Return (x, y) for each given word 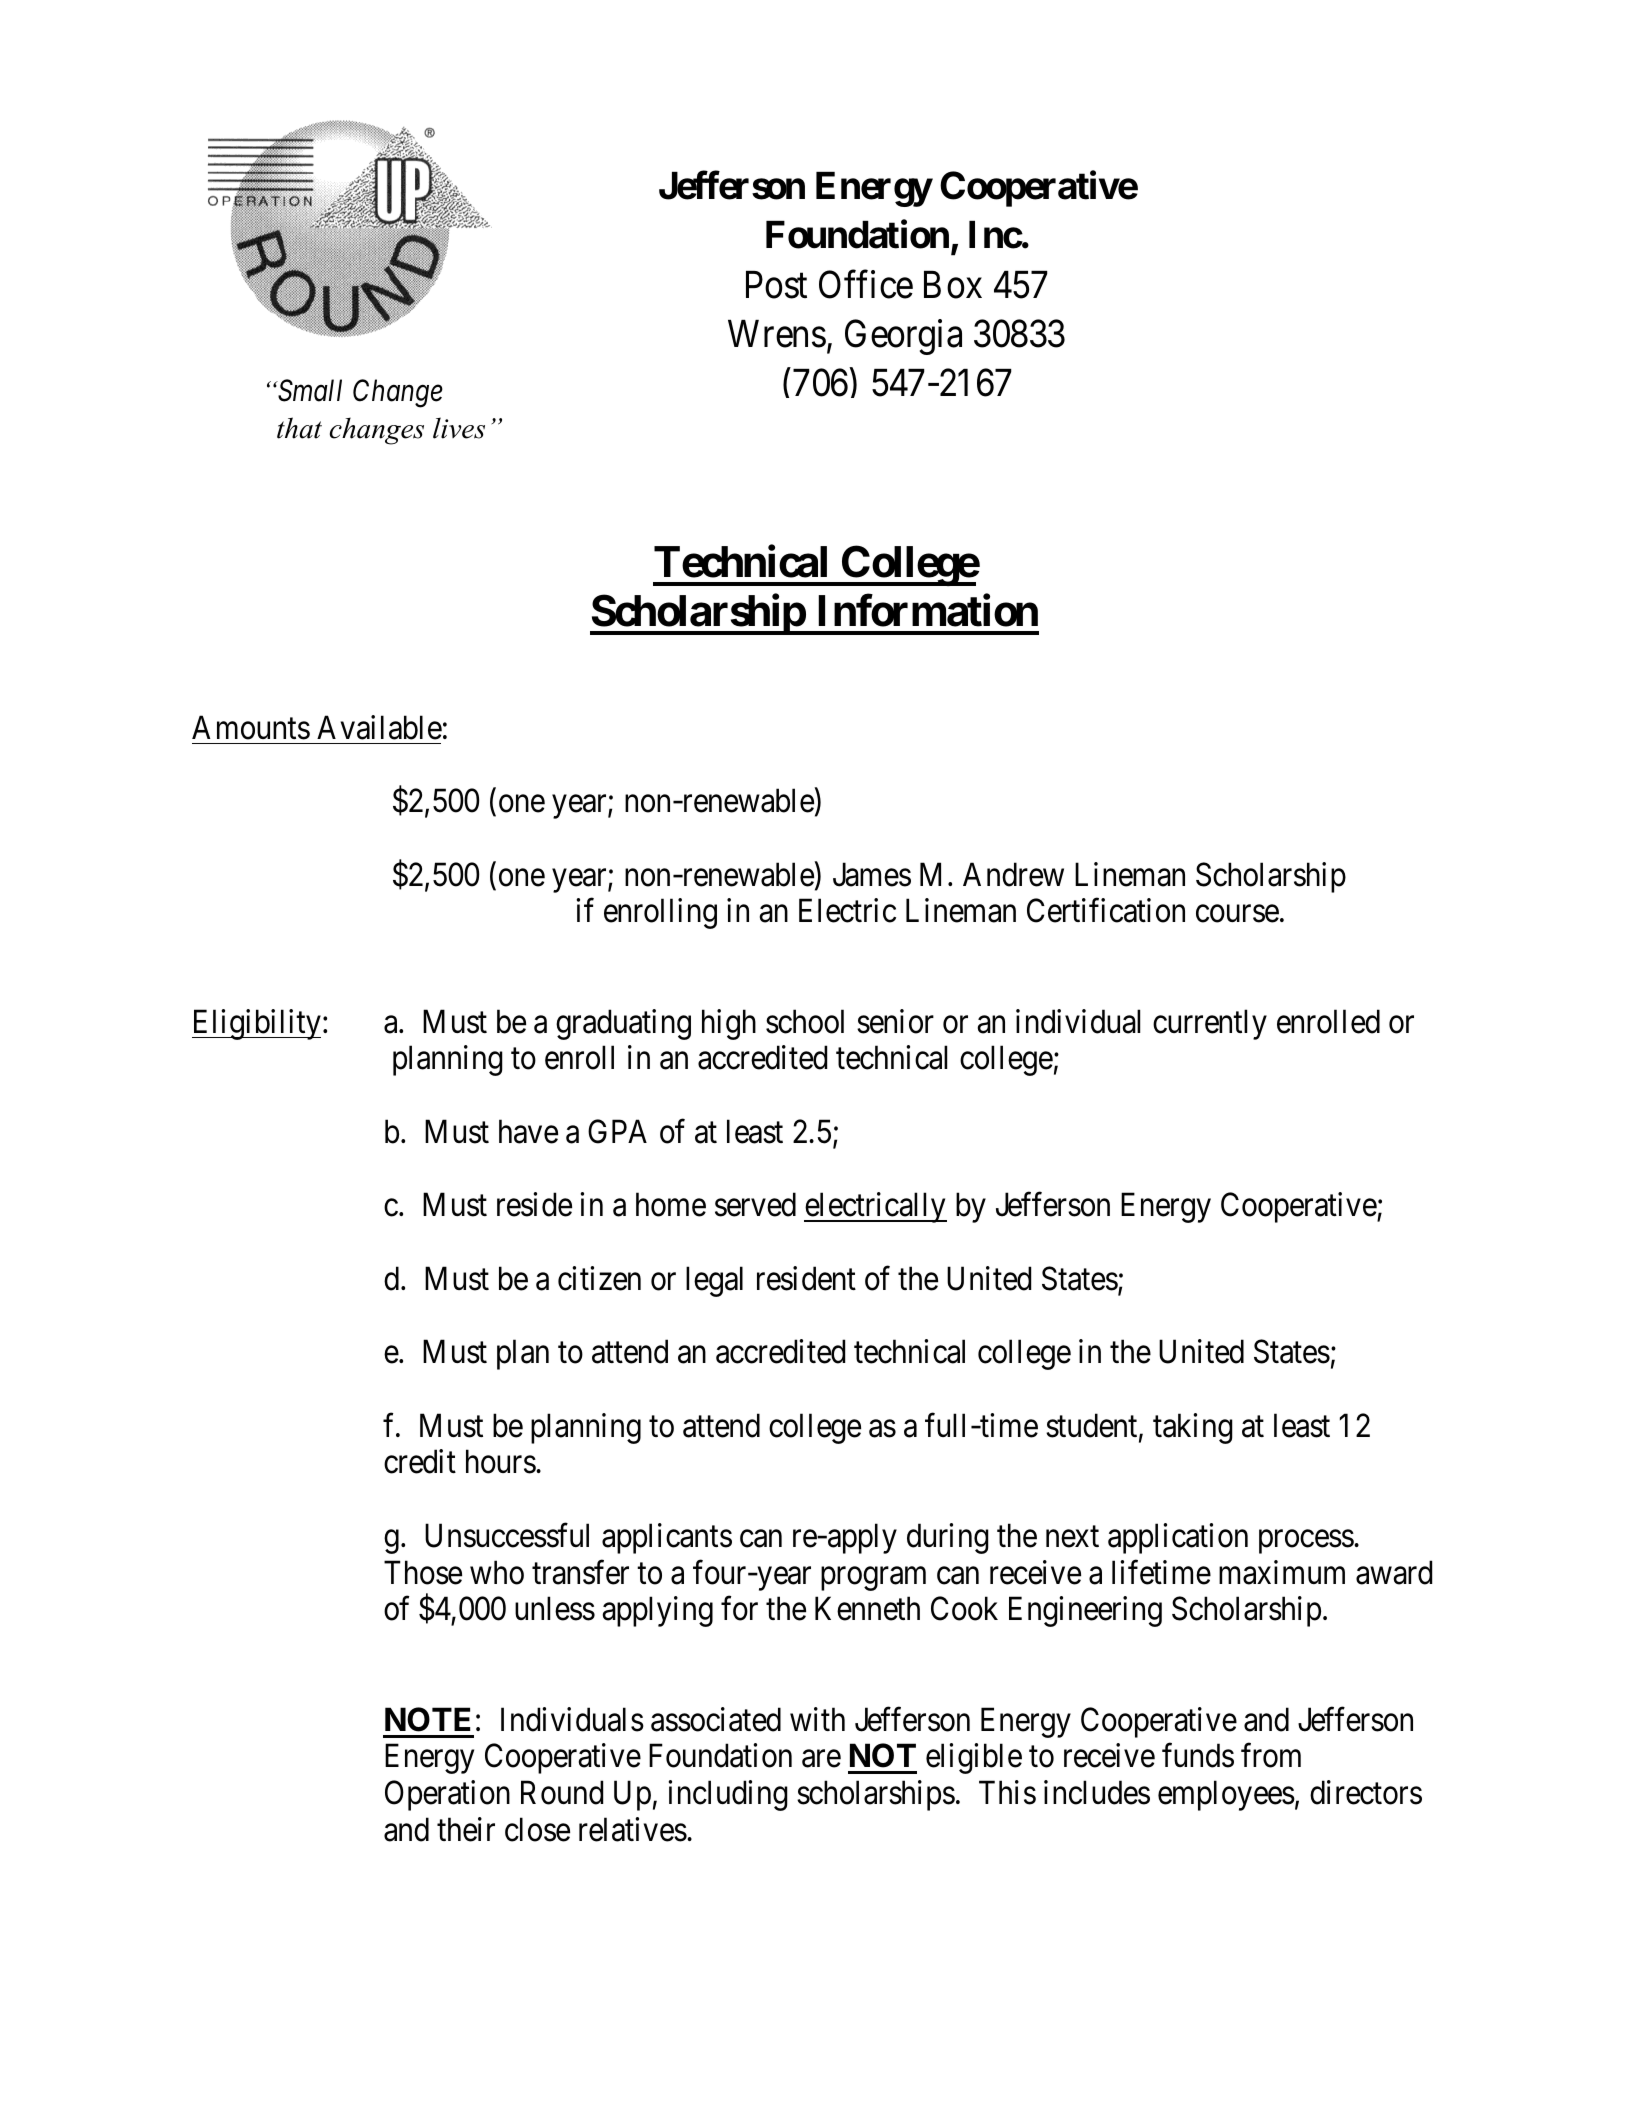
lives (459, 428)
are (821, 1759)
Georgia (903, 337)
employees (1226, 1795)
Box (953, 285)
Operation (447, 1795)
